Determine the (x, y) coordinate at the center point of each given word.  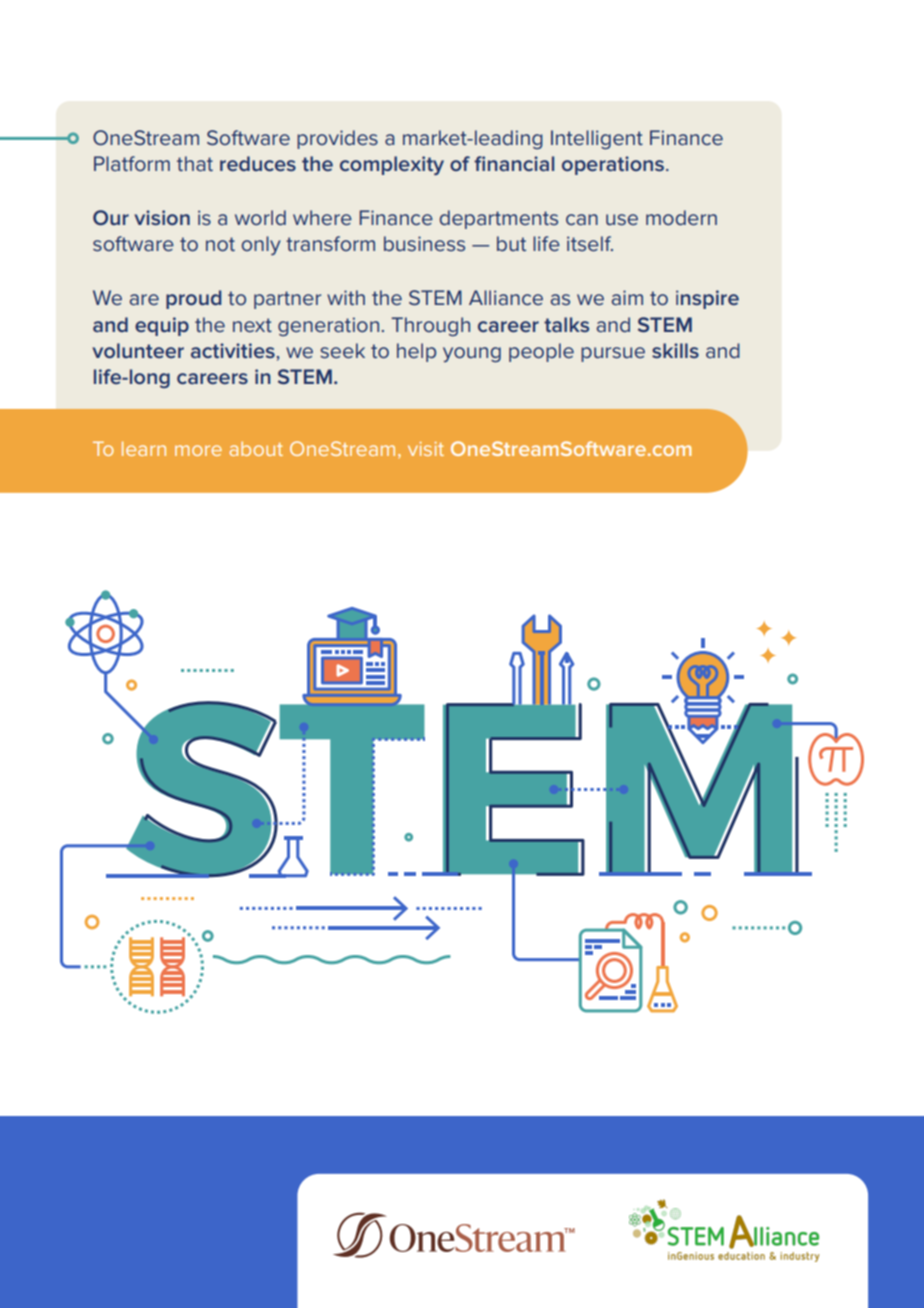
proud (193, 299)
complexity (392, 165)
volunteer (138, 350)
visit (426, 449)
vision (162, 217)
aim (627, 297)
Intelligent (597, 139)
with (346, 297)
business (424, 243)
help (416, 352)
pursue (613, 354)
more (198, 450)
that (195, 163)
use (622, 219)
